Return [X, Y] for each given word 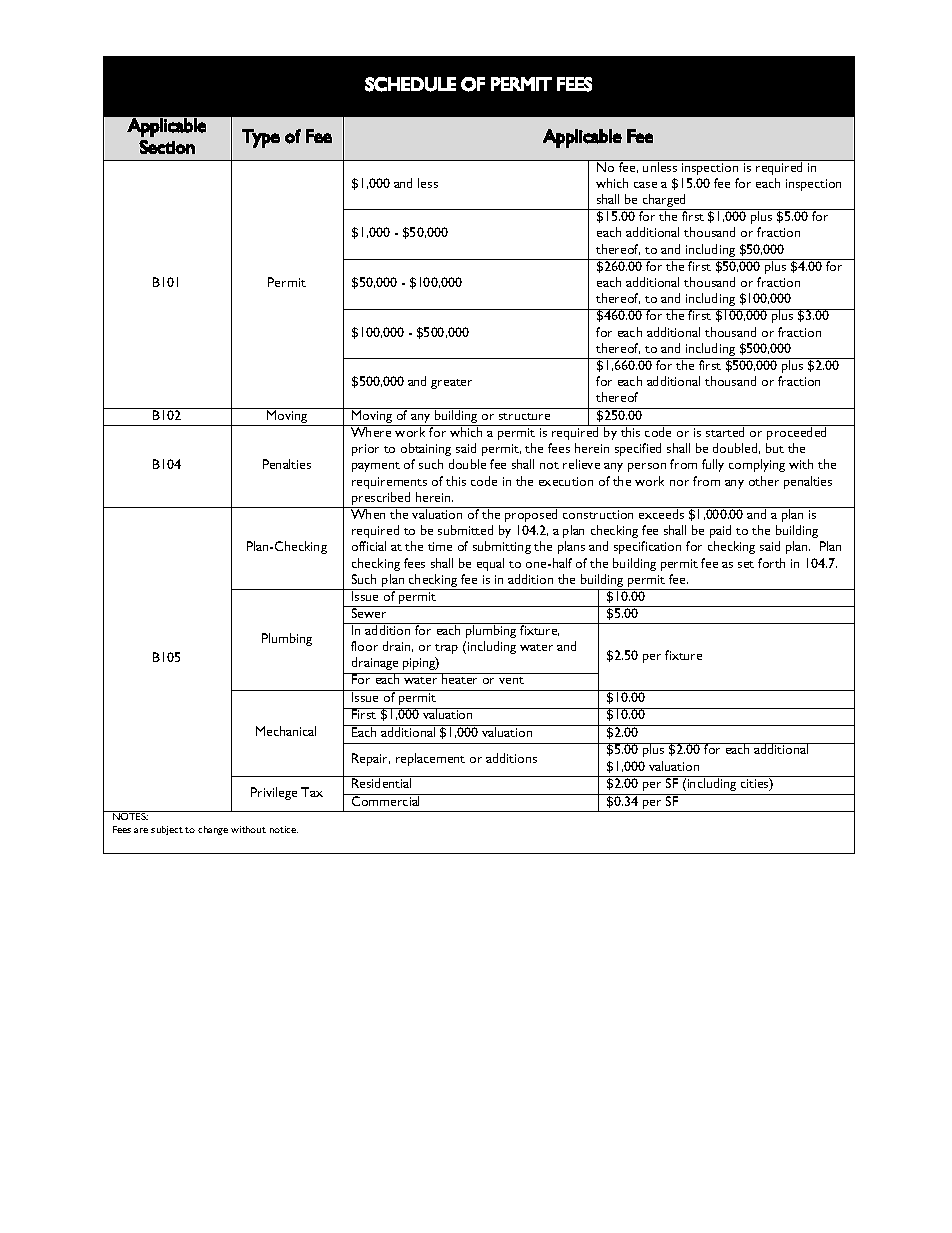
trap [446, 649]
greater [451, 384]
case [645, 185]
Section [167, 147]
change [213, 830]
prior [365, 450]
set [746, 564]
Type [261, 138]
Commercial [386, 800]
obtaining [426, 449]
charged [665, 202]
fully [713, 465]
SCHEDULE [410, 84]
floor [364, 646]
